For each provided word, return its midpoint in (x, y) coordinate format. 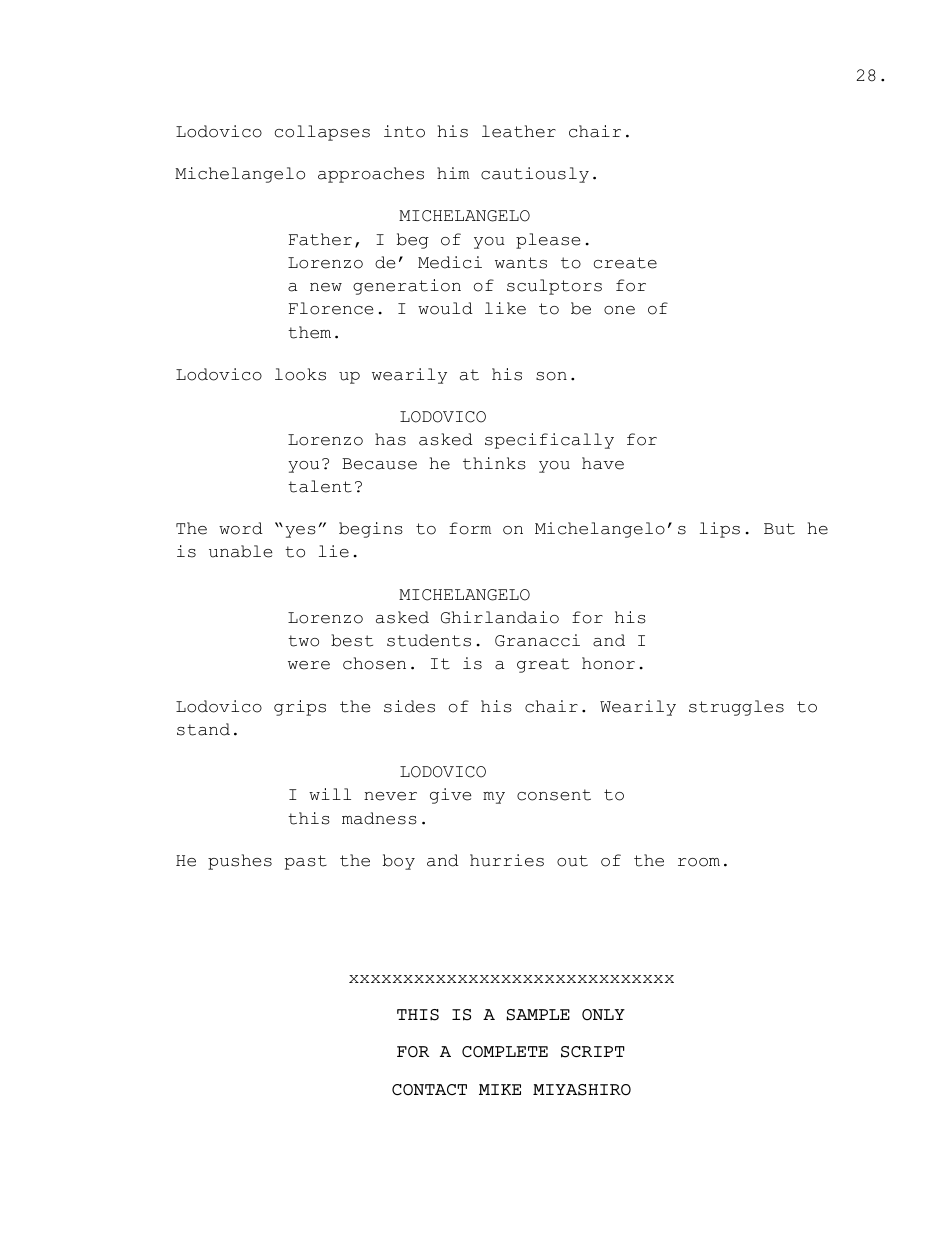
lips (720, 530)
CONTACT (429, 1089)
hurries (507, 860)
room (699, 862)
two (303, 641)
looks (300, 374)
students (429, 640)
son (551, 376)
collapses (322, 133)
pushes (240, 862)
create (625, 263)
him (453, 173)
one (619, 310)
